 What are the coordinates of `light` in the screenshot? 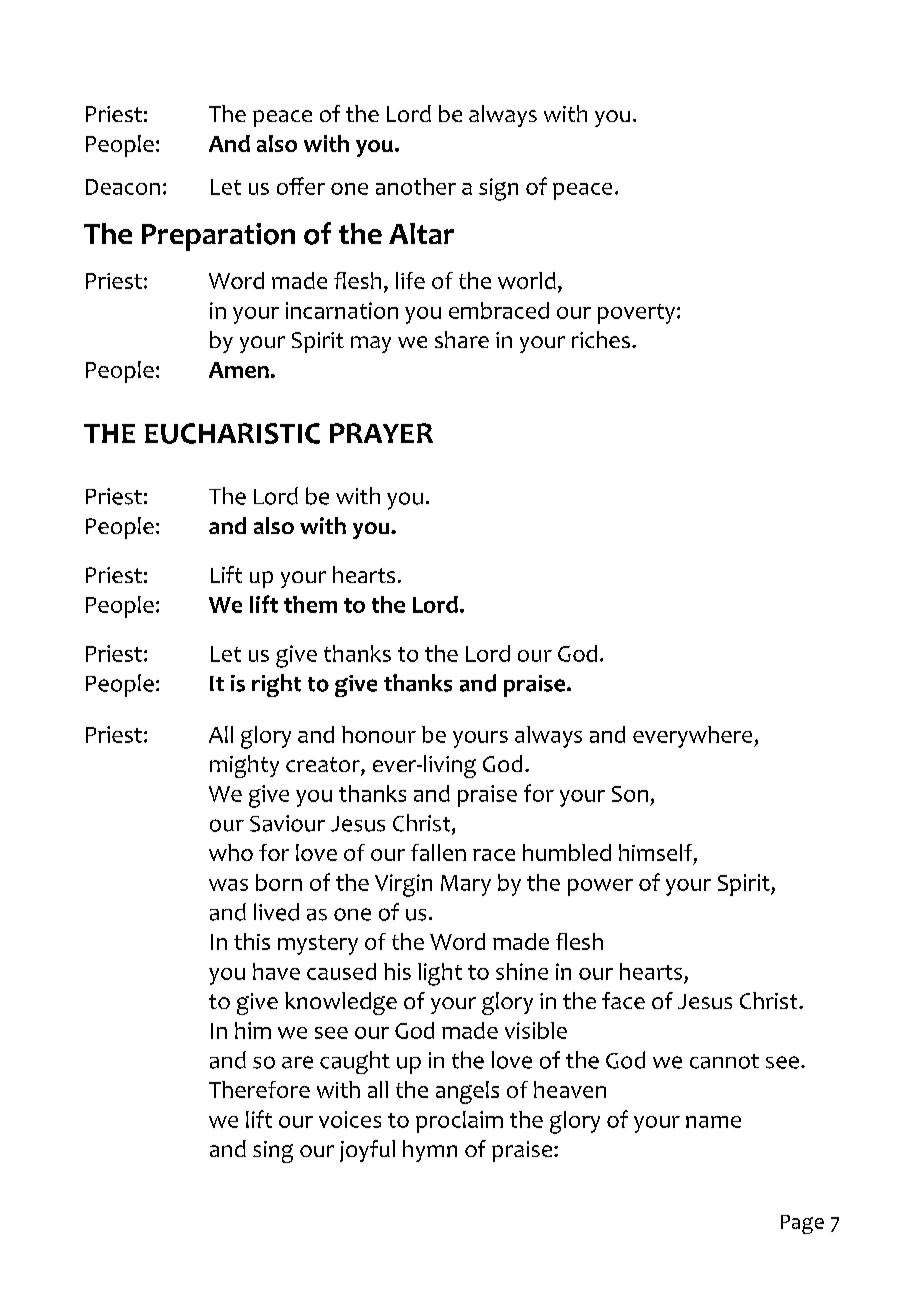 It's located at (440, 974).
